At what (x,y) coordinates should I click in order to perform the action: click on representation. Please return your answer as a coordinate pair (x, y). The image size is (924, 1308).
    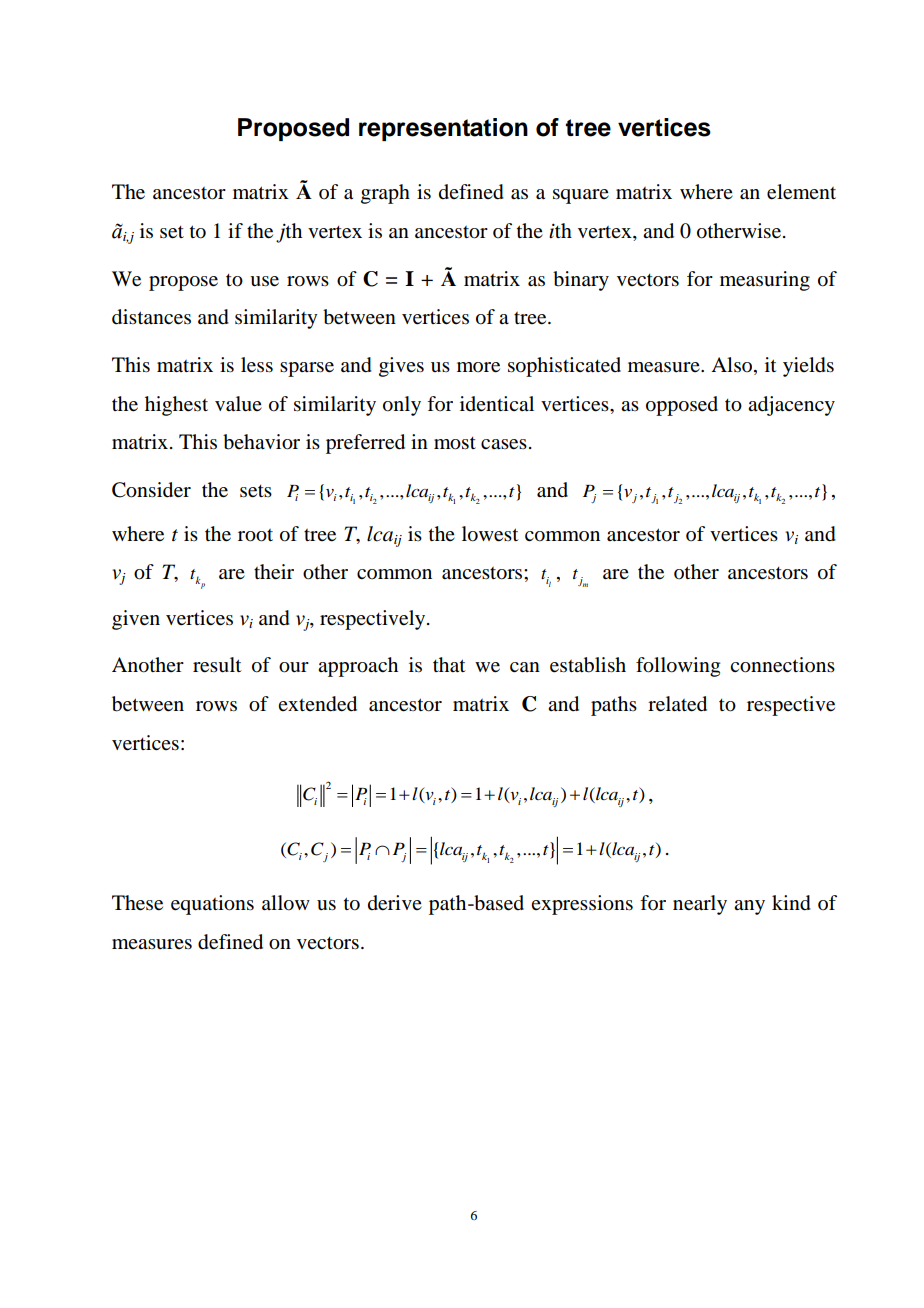
    Looking at the image, I should click on (443, 129).
